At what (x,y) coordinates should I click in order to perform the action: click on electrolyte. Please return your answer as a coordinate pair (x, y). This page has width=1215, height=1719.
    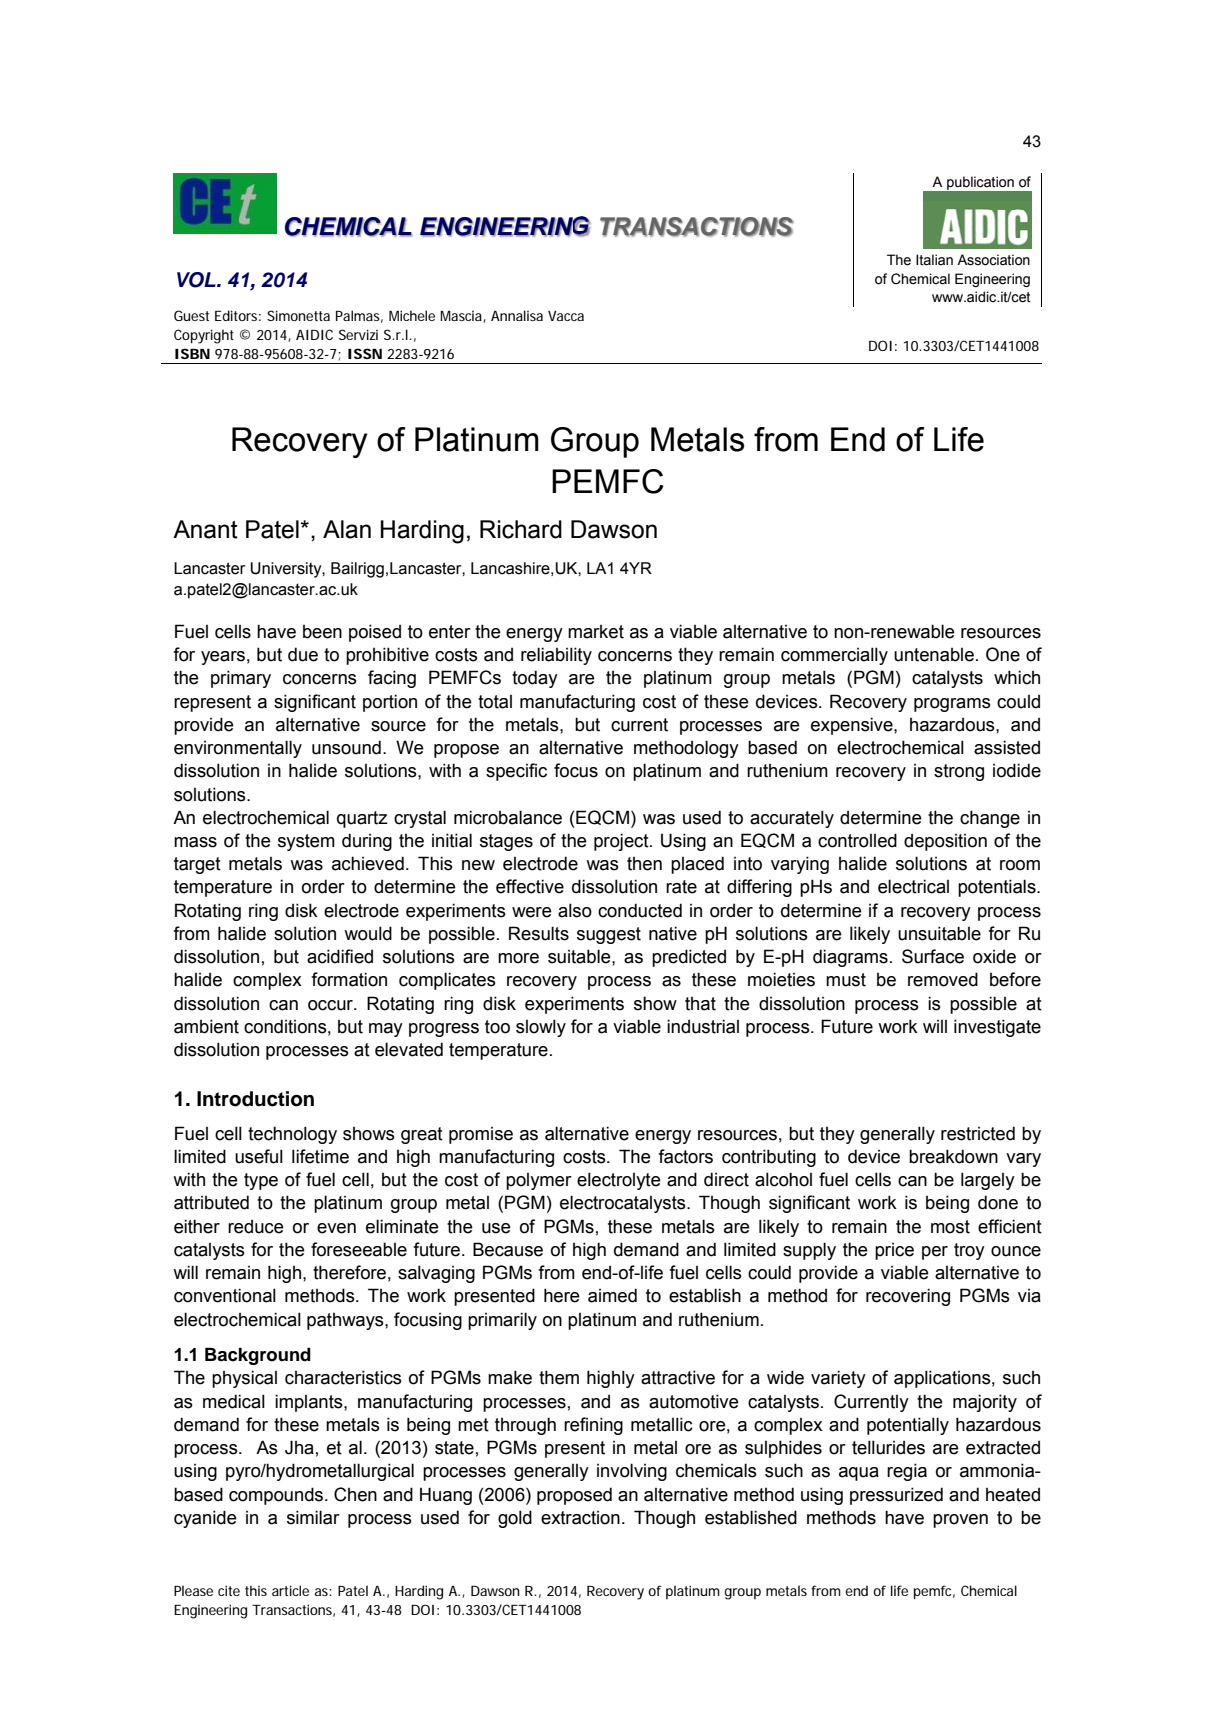
    Looking at the image, I should click on (619, 1181).
